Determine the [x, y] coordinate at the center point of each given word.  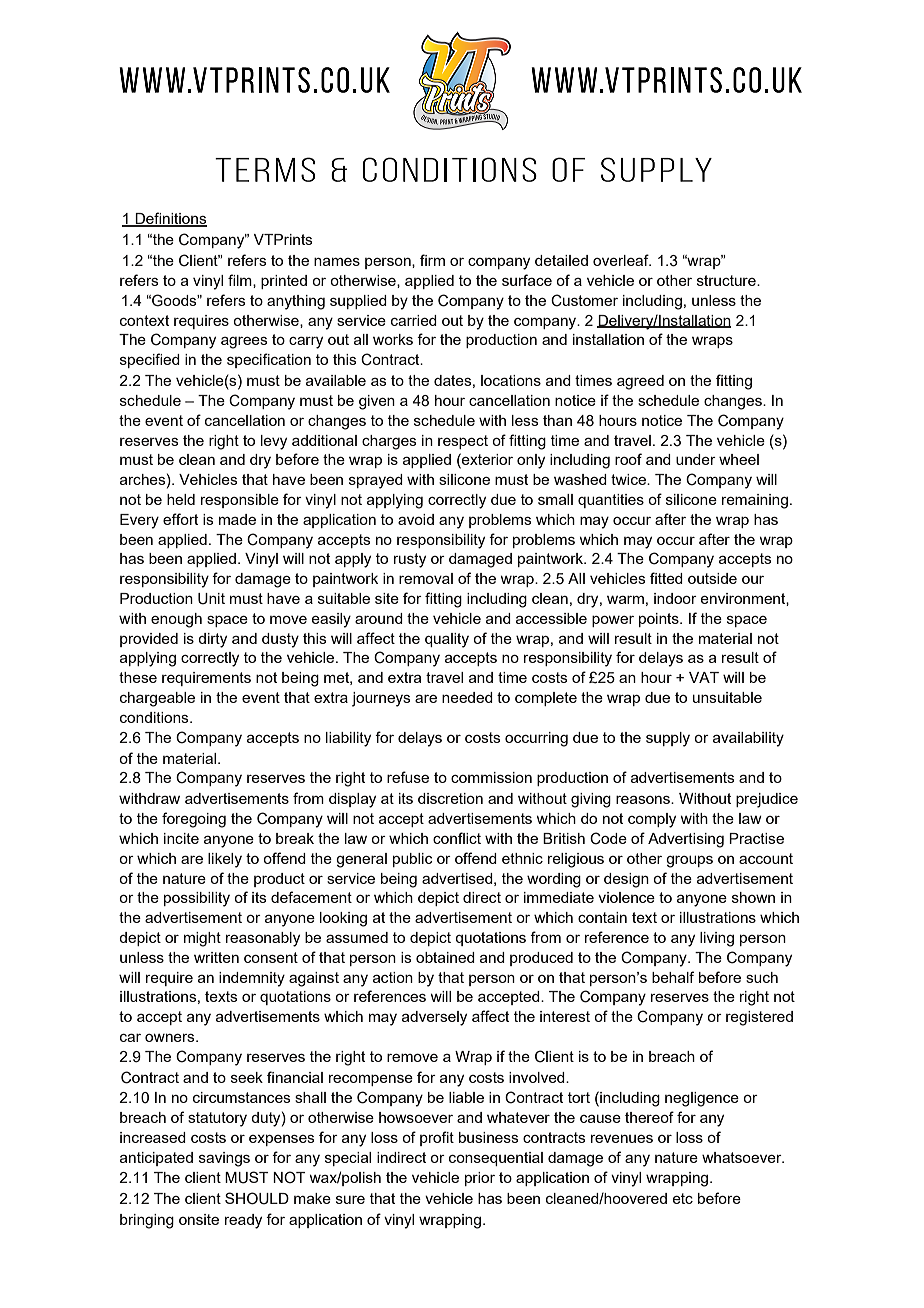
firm [432, 260]
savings [224, 1159]
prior [480, 1179]
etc [683, 1198]
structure [727, 280]
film [241, 281]
